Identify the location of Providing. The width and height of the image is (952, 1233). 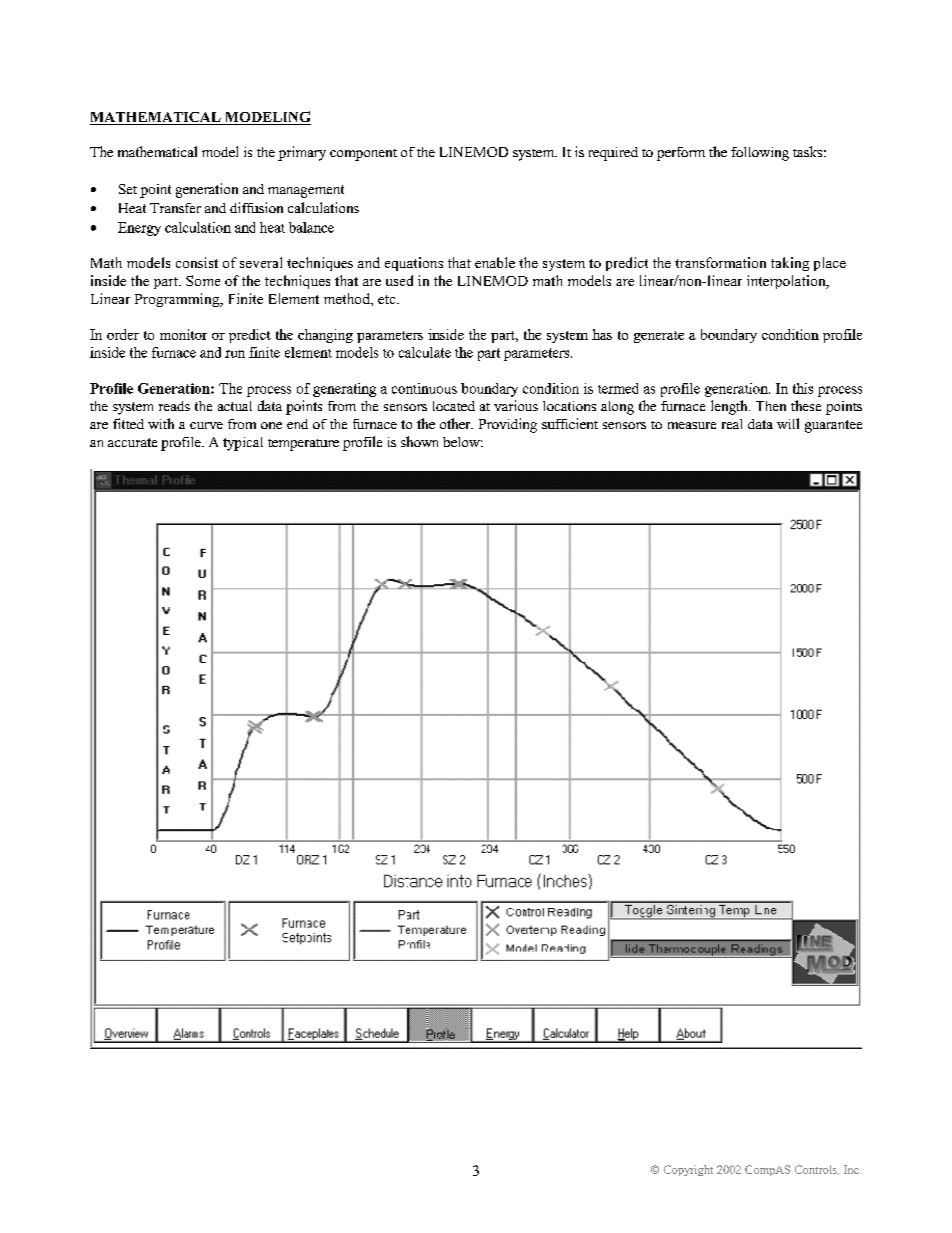
(508, 425).
